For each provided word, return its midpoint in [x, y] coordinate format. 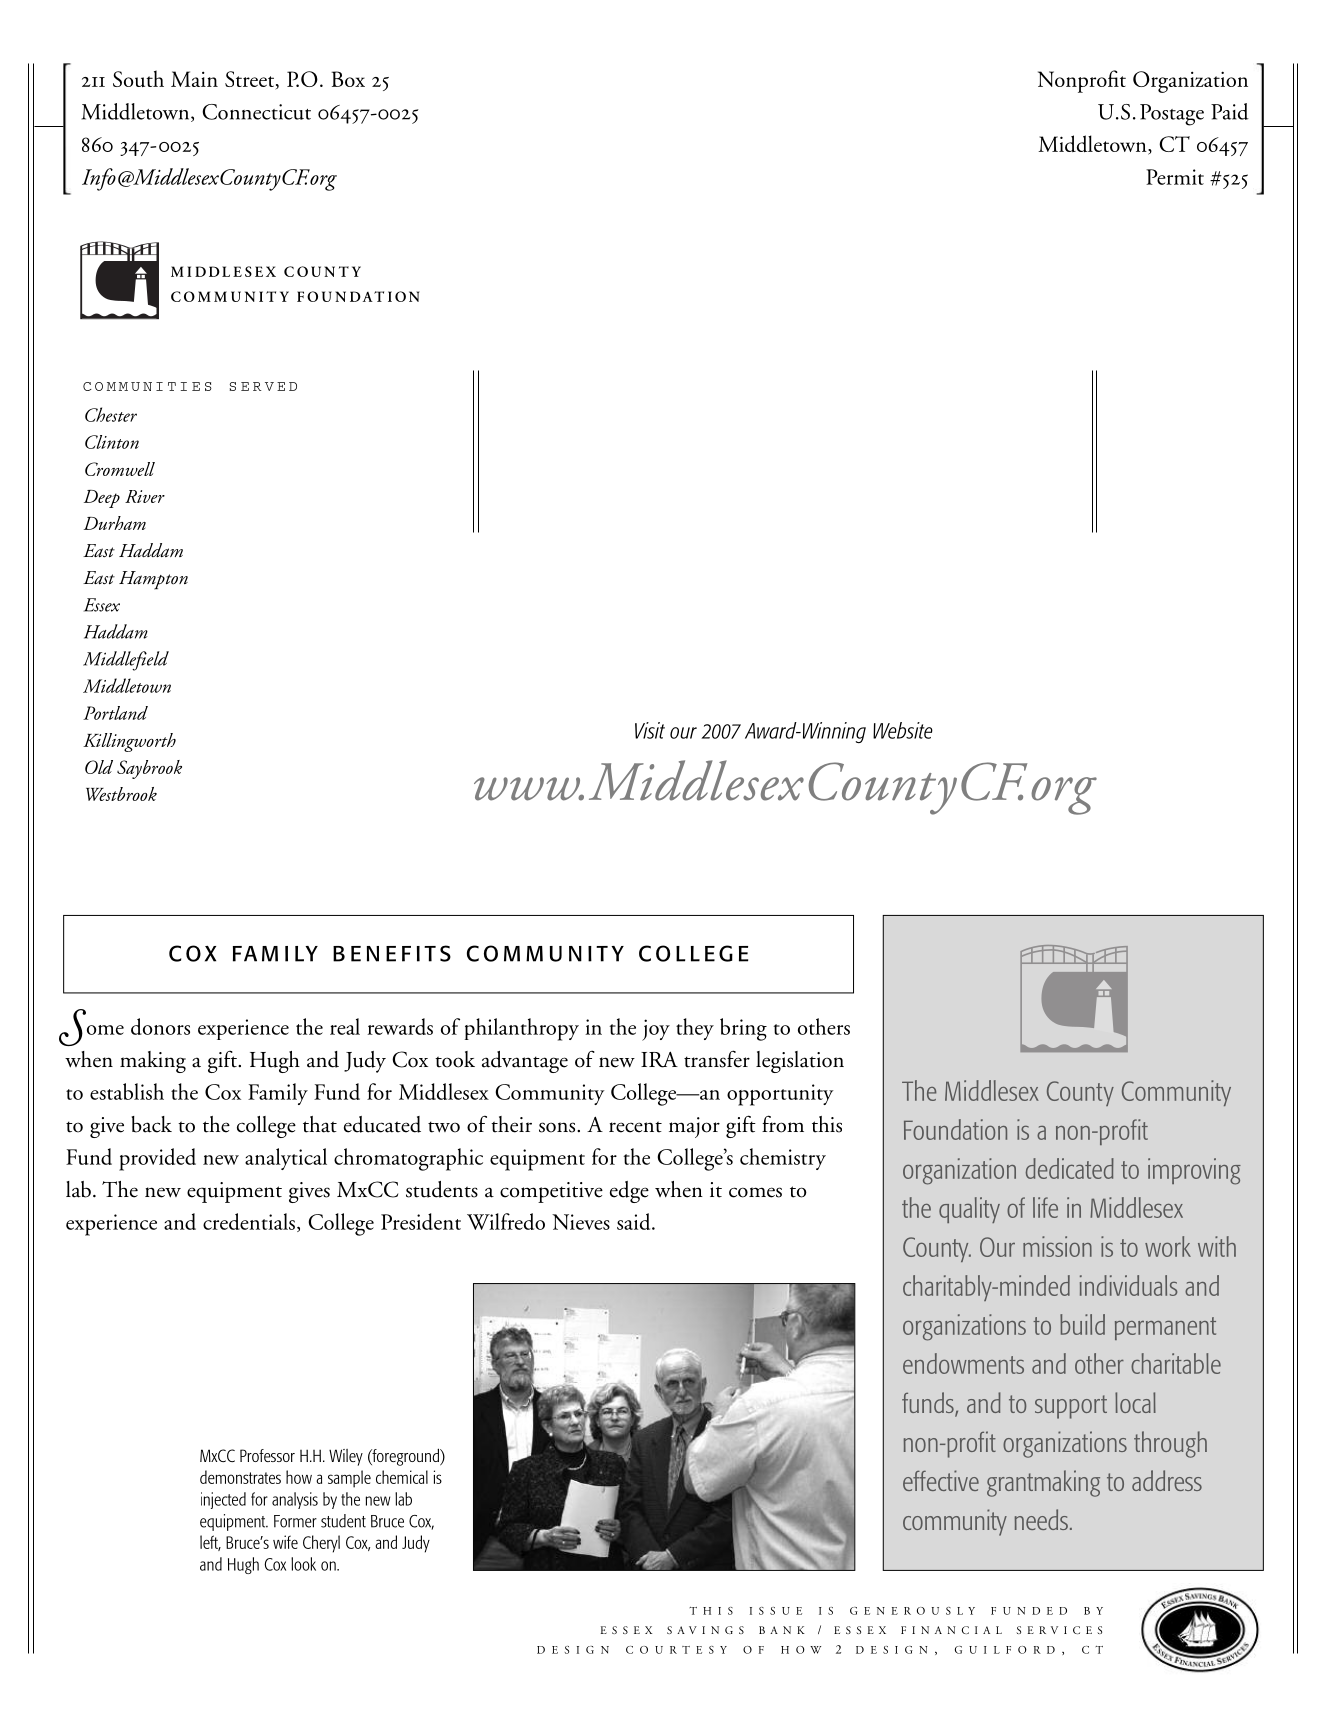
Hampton [153, 580]
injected [223, 1500]
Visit [650, 730]
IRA [659, 1059]
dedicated [1070, 1168]
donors [160, 1026]
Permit [1175, 177]
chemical [402, 1477]
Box [348, 79]
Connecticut [256, 112]
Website [903, 730]
